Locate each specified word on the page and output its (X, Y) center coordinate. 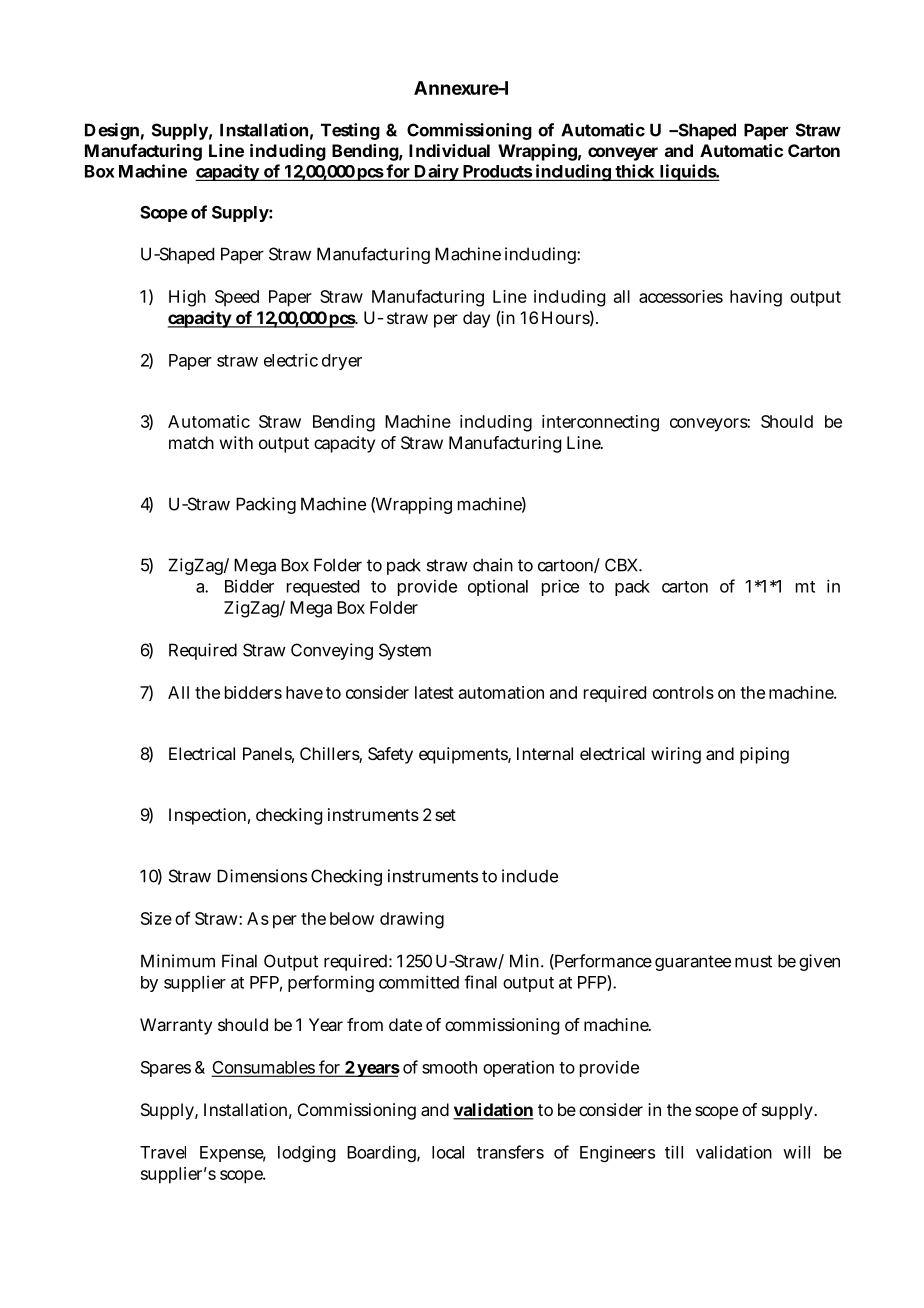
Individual (449, 150)
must (753, 961)
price (560, 587)
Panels (268, 755)
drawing (412, 920)
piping (764, 755)
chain (493, 565)
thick (634, 171)
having (756, 298)
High (187, 298)
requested (323, 588)
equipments (465, 755)
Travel (163, 1152)
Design (112, 131)
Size (156, 918)
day (476, 319)
